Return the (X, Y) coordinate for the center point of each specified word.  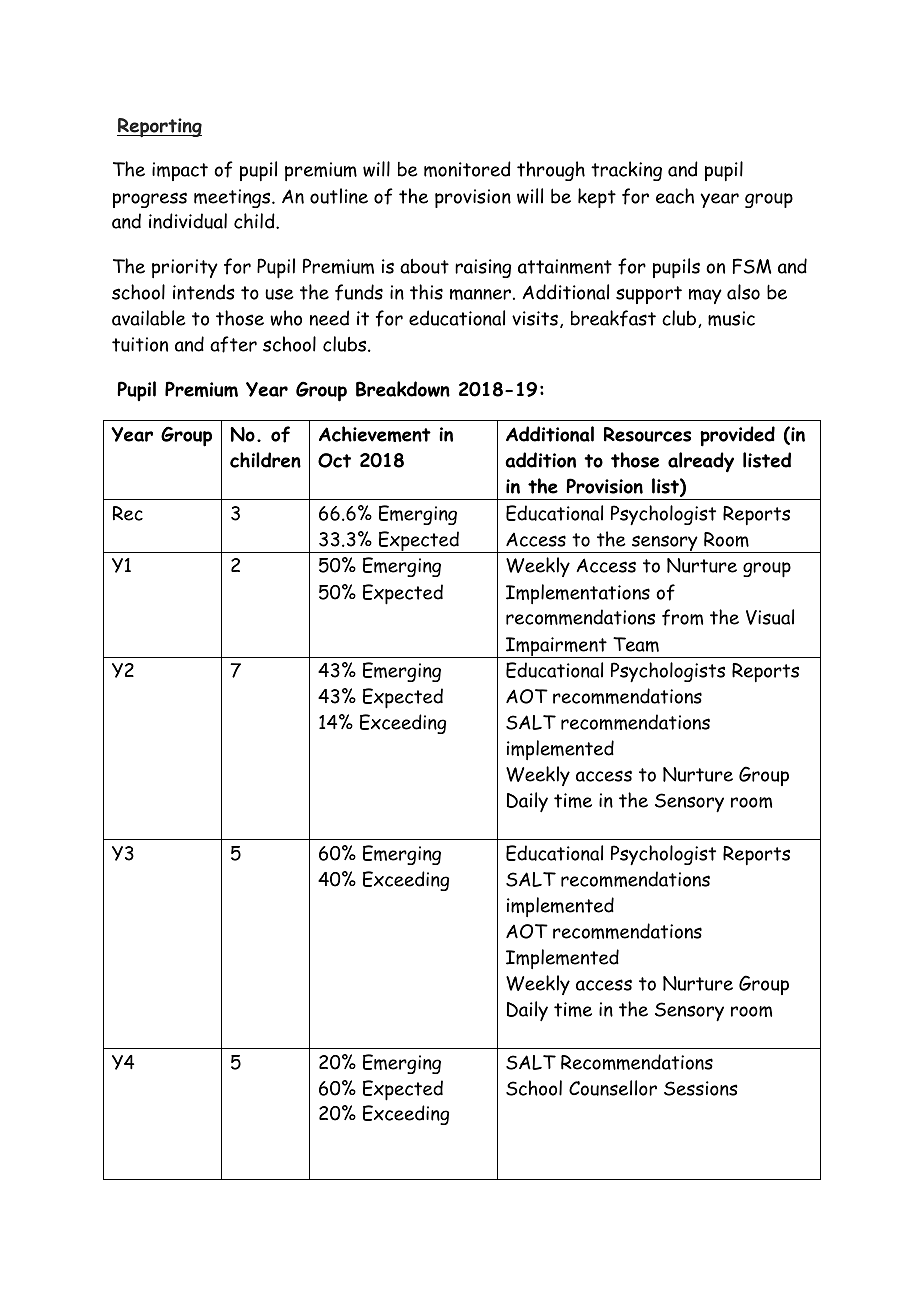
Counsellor (613, 1088)
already (701, 462)
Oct (334, 460)
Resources (647, 434)
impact (180, 171)
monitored (467, 169)
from (682, 617)
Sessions (701, 1088)
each (675, 196)
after (233, 344)
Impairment (556, 647)
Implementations (578, 594)
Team (636, 644)
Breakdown (403, 389)
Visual (770, 617)
